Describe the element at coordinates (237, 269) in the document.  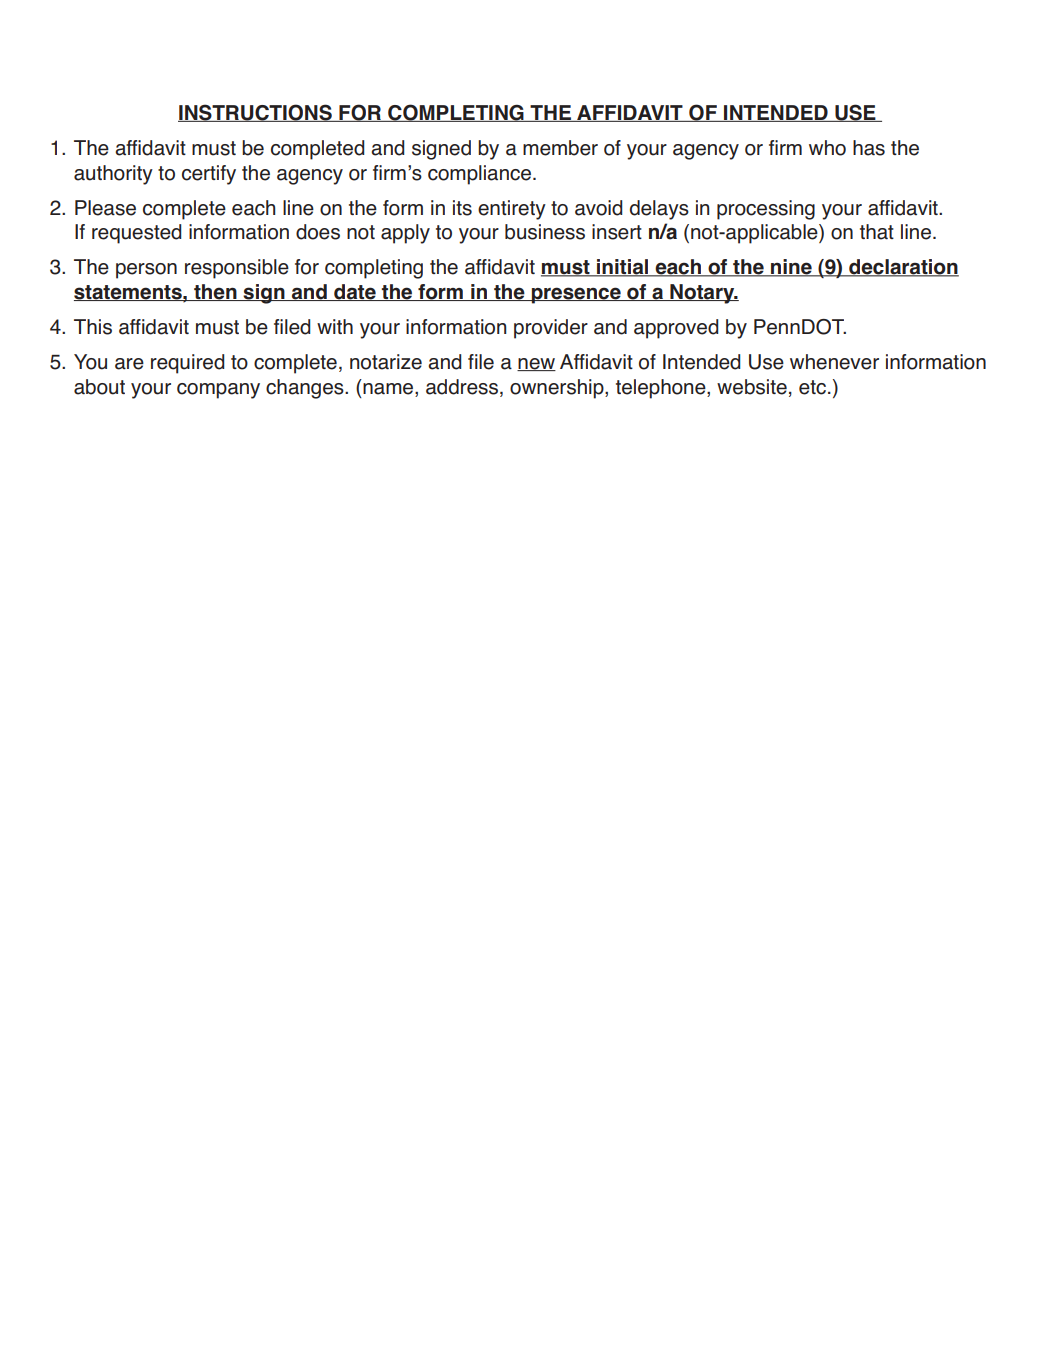
I see `responsible` at that location.
